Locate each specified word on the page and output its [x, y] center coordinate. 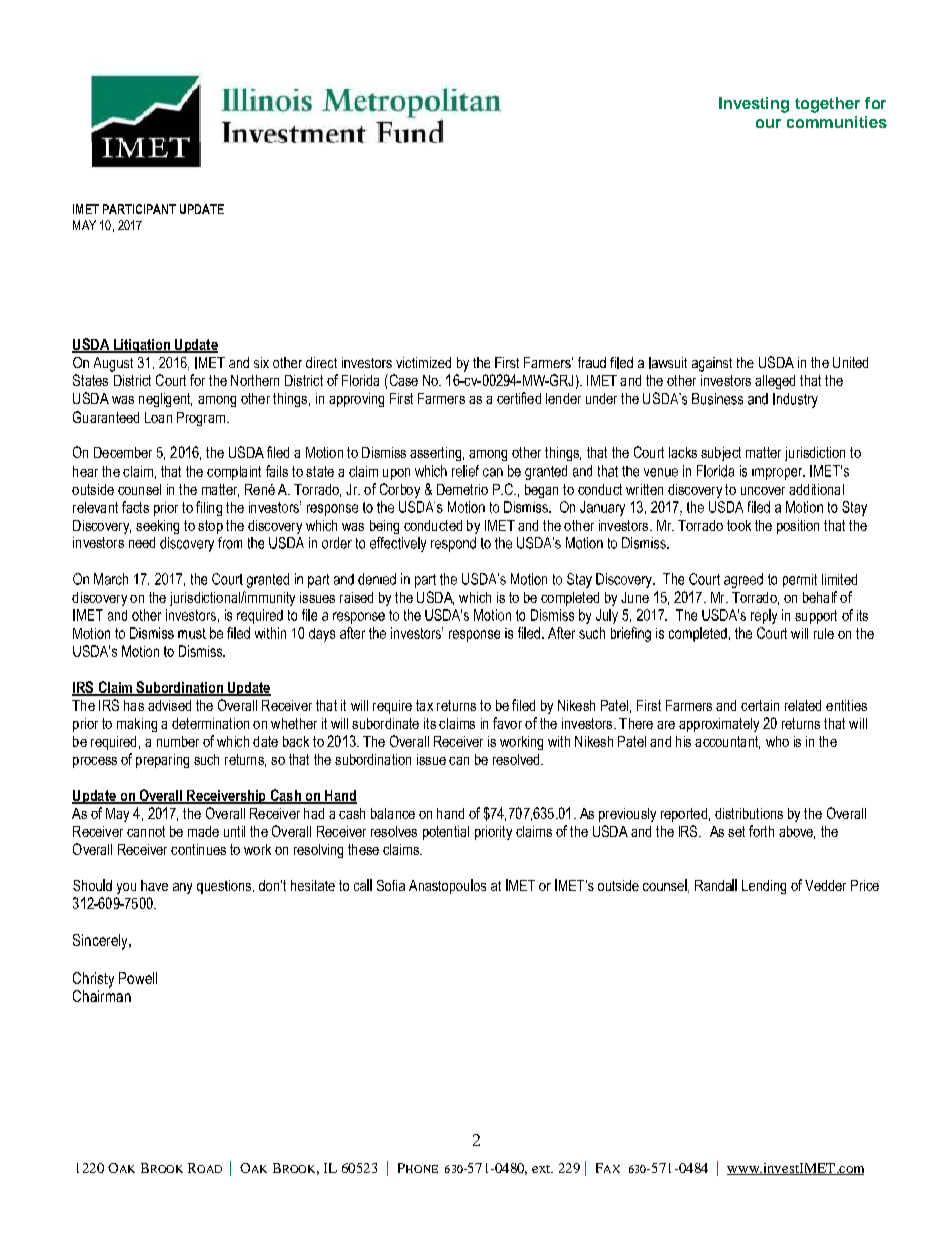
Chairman [102, 996]
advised [169, 705]
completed [570, 599]
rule [824, 633]
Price [865, 885]
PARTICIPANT [139, 209]
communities [837, 122]
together [827, 105]
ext [542, 1169]
